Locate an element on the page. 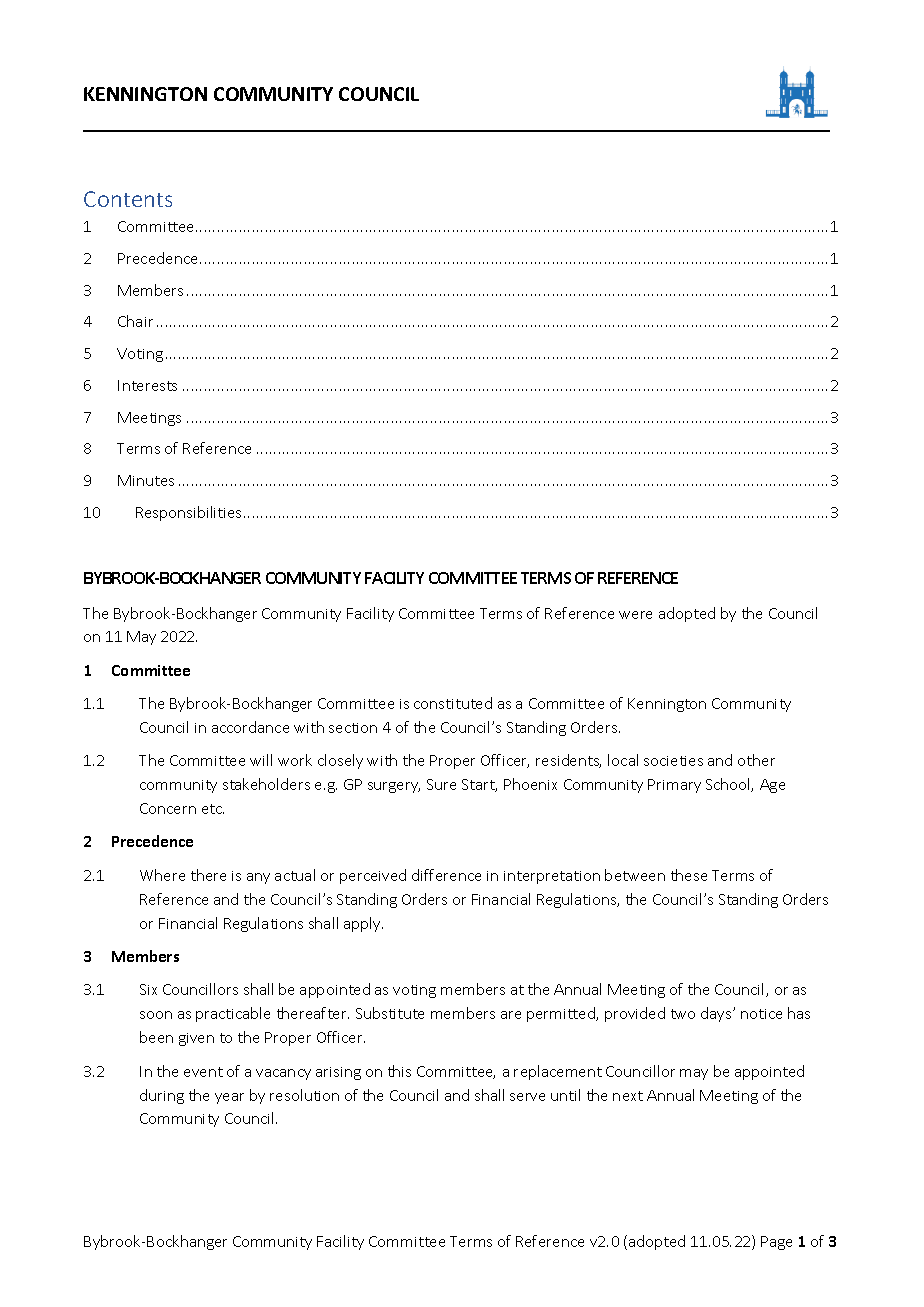 Image resolution: width=924 pixels, height=1307 pixels. other is located at coordinates (756, 760).
